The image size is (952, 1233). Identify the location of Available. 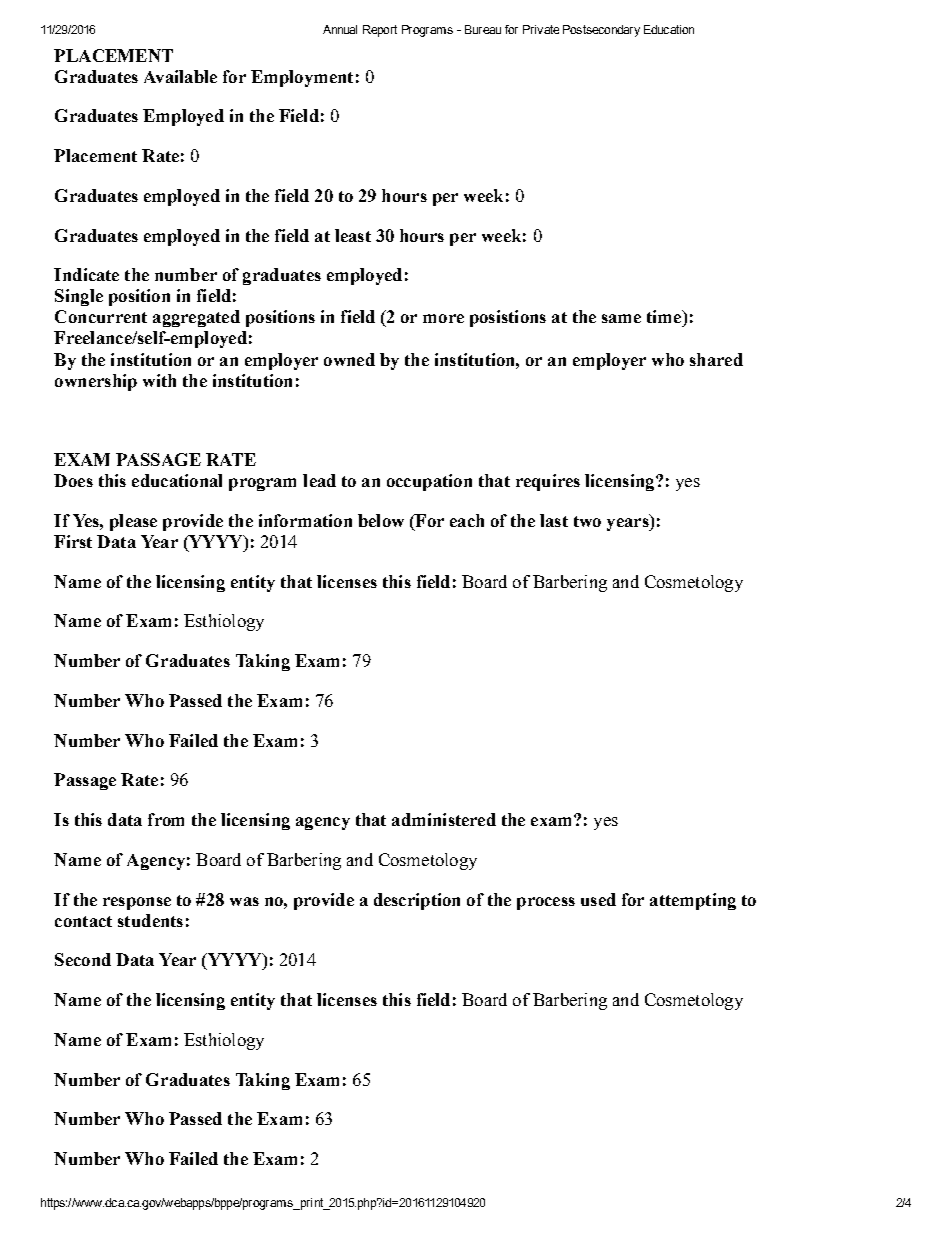
(180, 76).
